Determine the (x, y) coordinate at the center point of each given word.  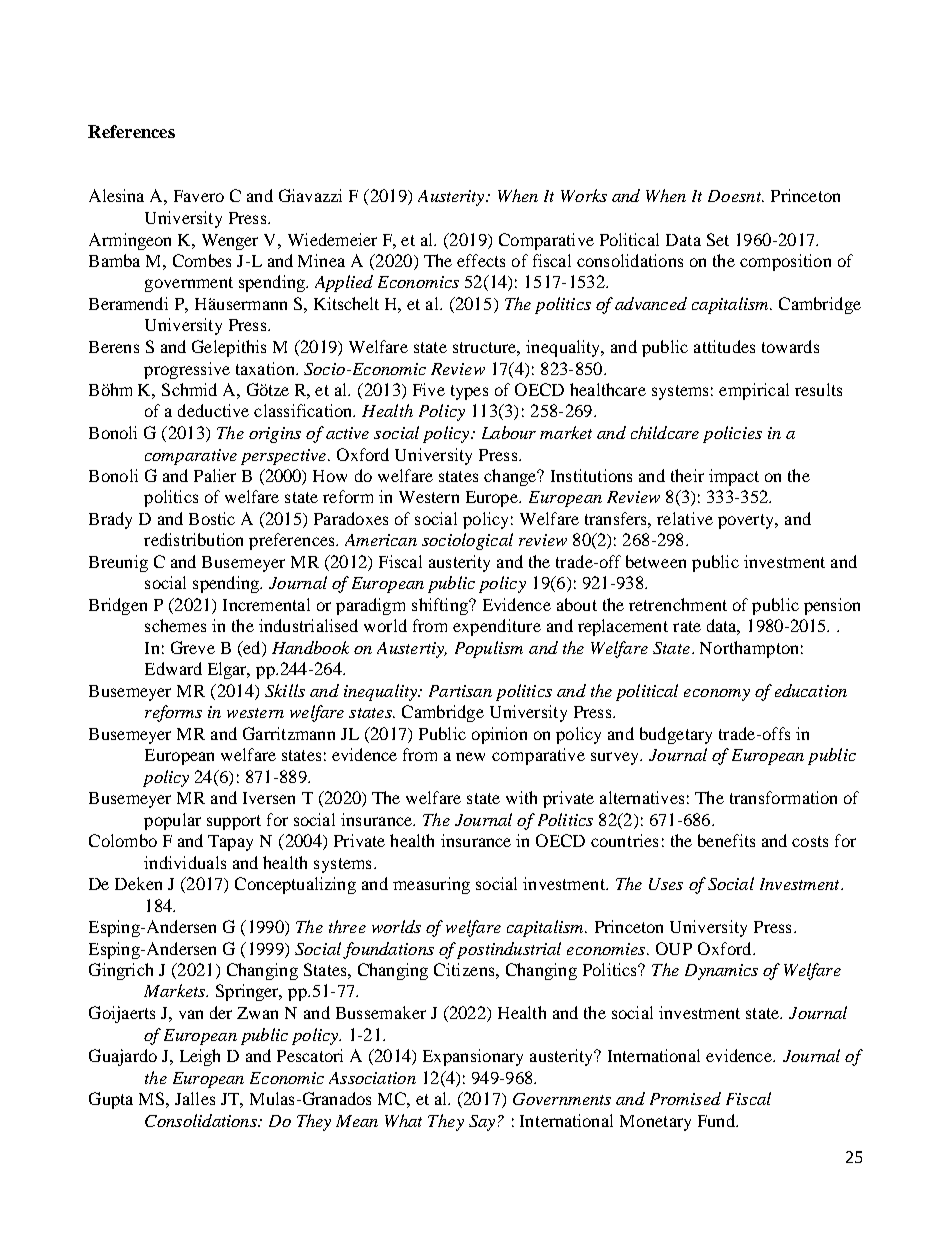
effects (481, 260)
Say (482, 1123)
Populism (489, 649)
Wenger (230, 242)
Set (718, 239)
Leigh (200, 1057)
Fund (717, 1120)
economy (717, 695)
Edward (173, 668)
